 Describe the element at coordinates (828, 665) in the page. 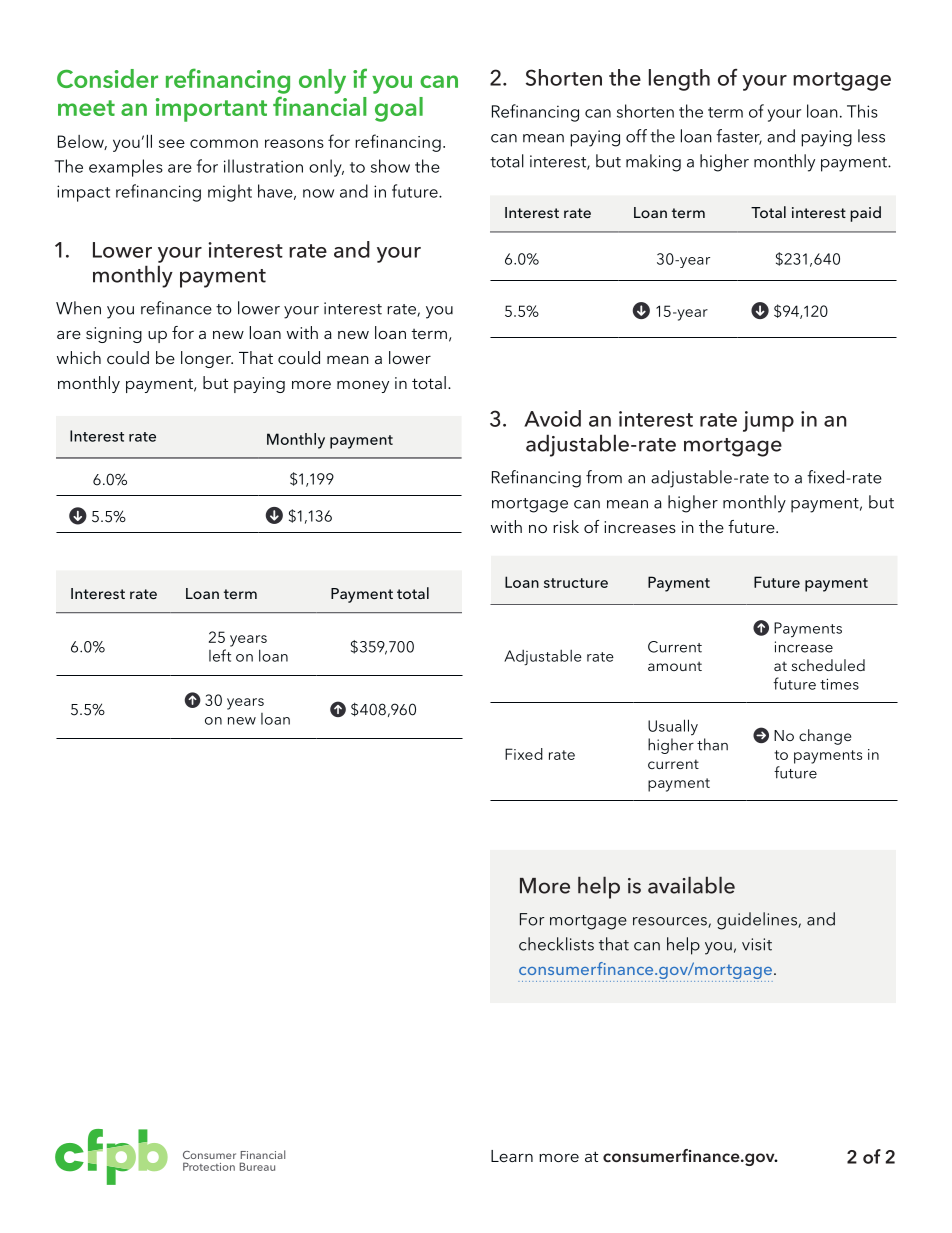

I see `scheduled` at that location.
